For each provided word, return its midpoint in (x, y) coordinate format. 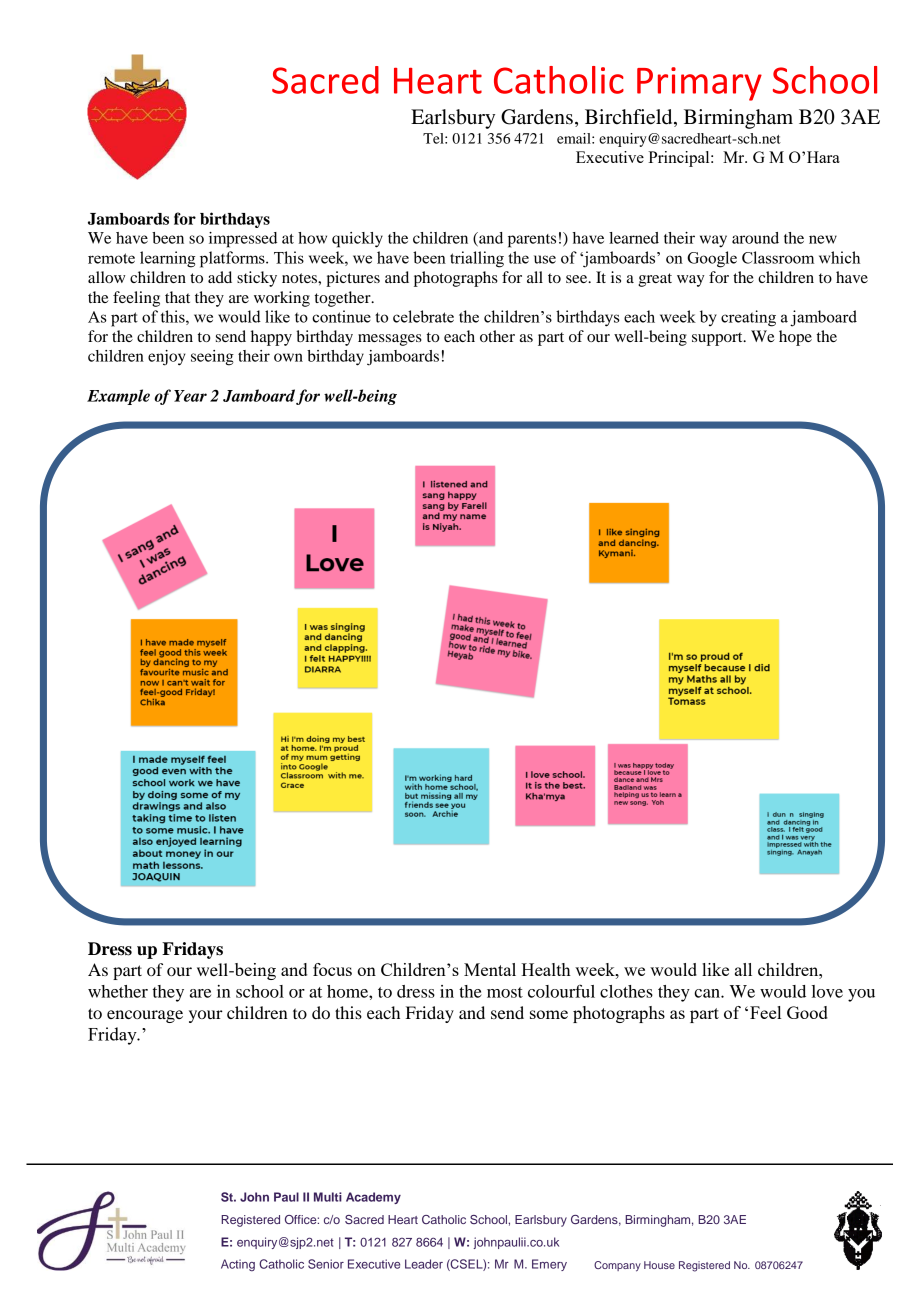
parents (532, 241)
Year (190, 396)
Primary (699, 84)
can (708, 993)
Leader (424, 1264)
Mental (490, 969)
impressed (243, 240)
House (659, 1265)
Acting (238, 1265)
